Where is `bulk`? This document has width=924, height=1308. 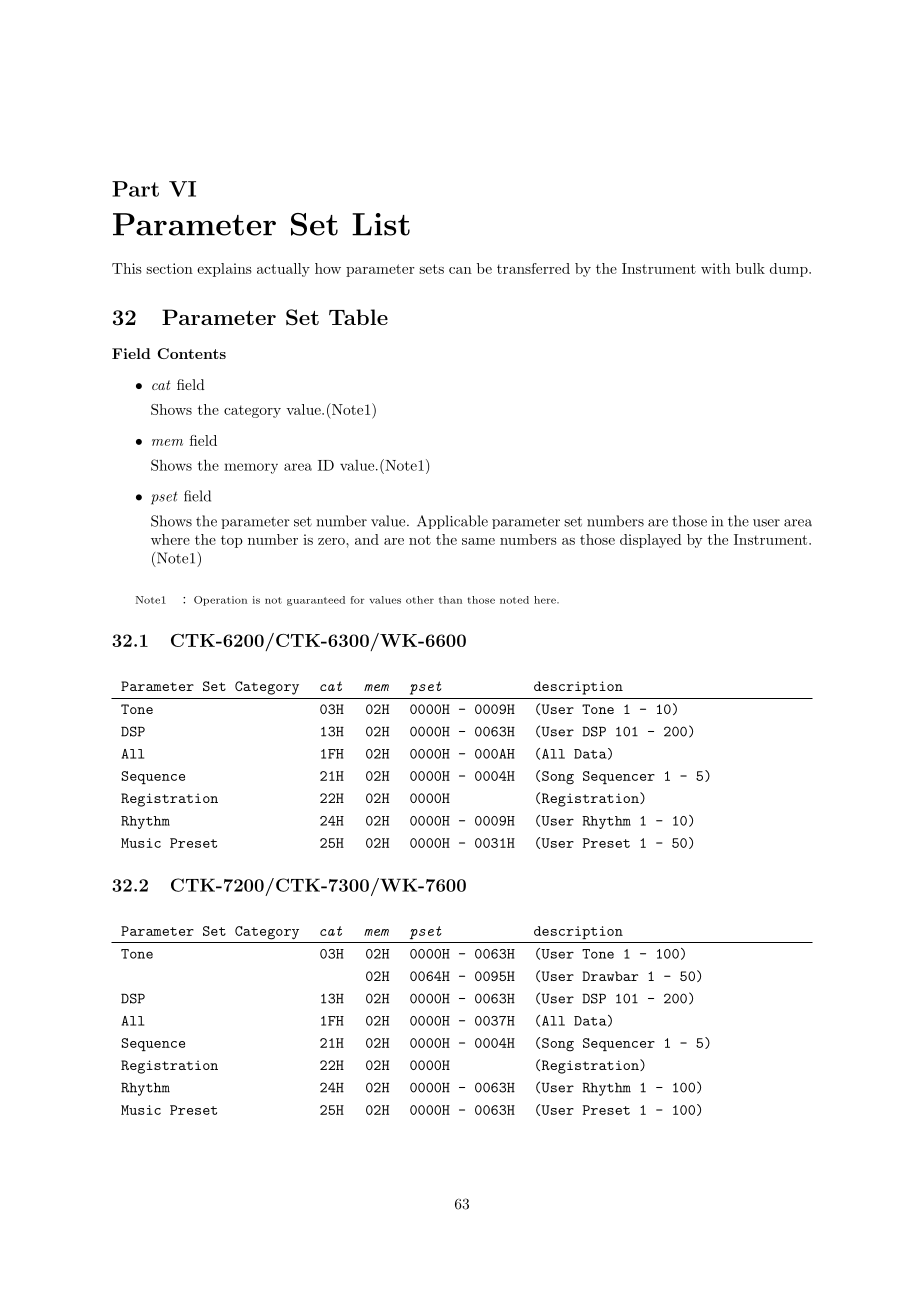 bulk is located at coordinates (750, 268).
